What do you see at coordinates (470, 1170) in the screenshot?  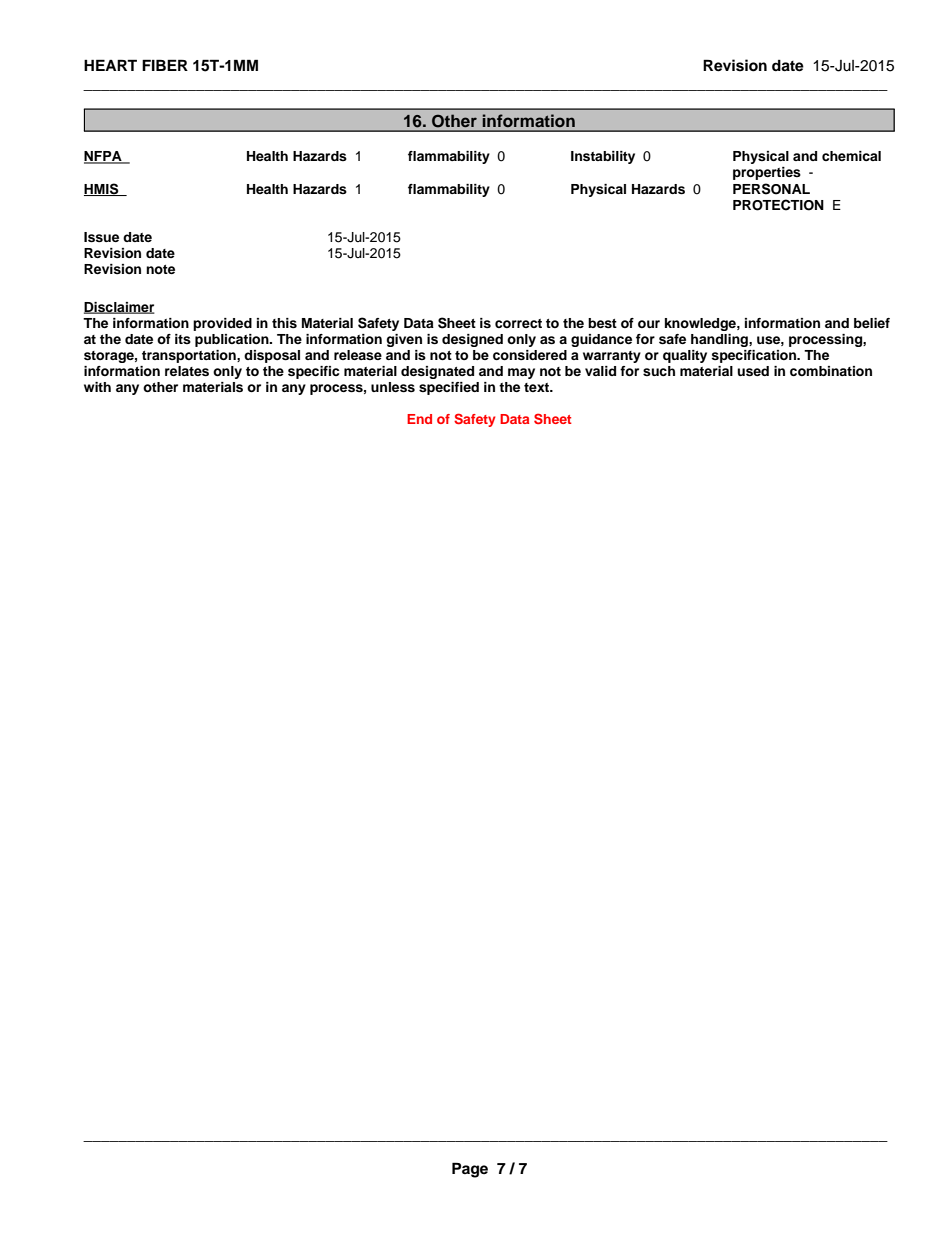 I see `Page` at bounding box center [470, 1170].
